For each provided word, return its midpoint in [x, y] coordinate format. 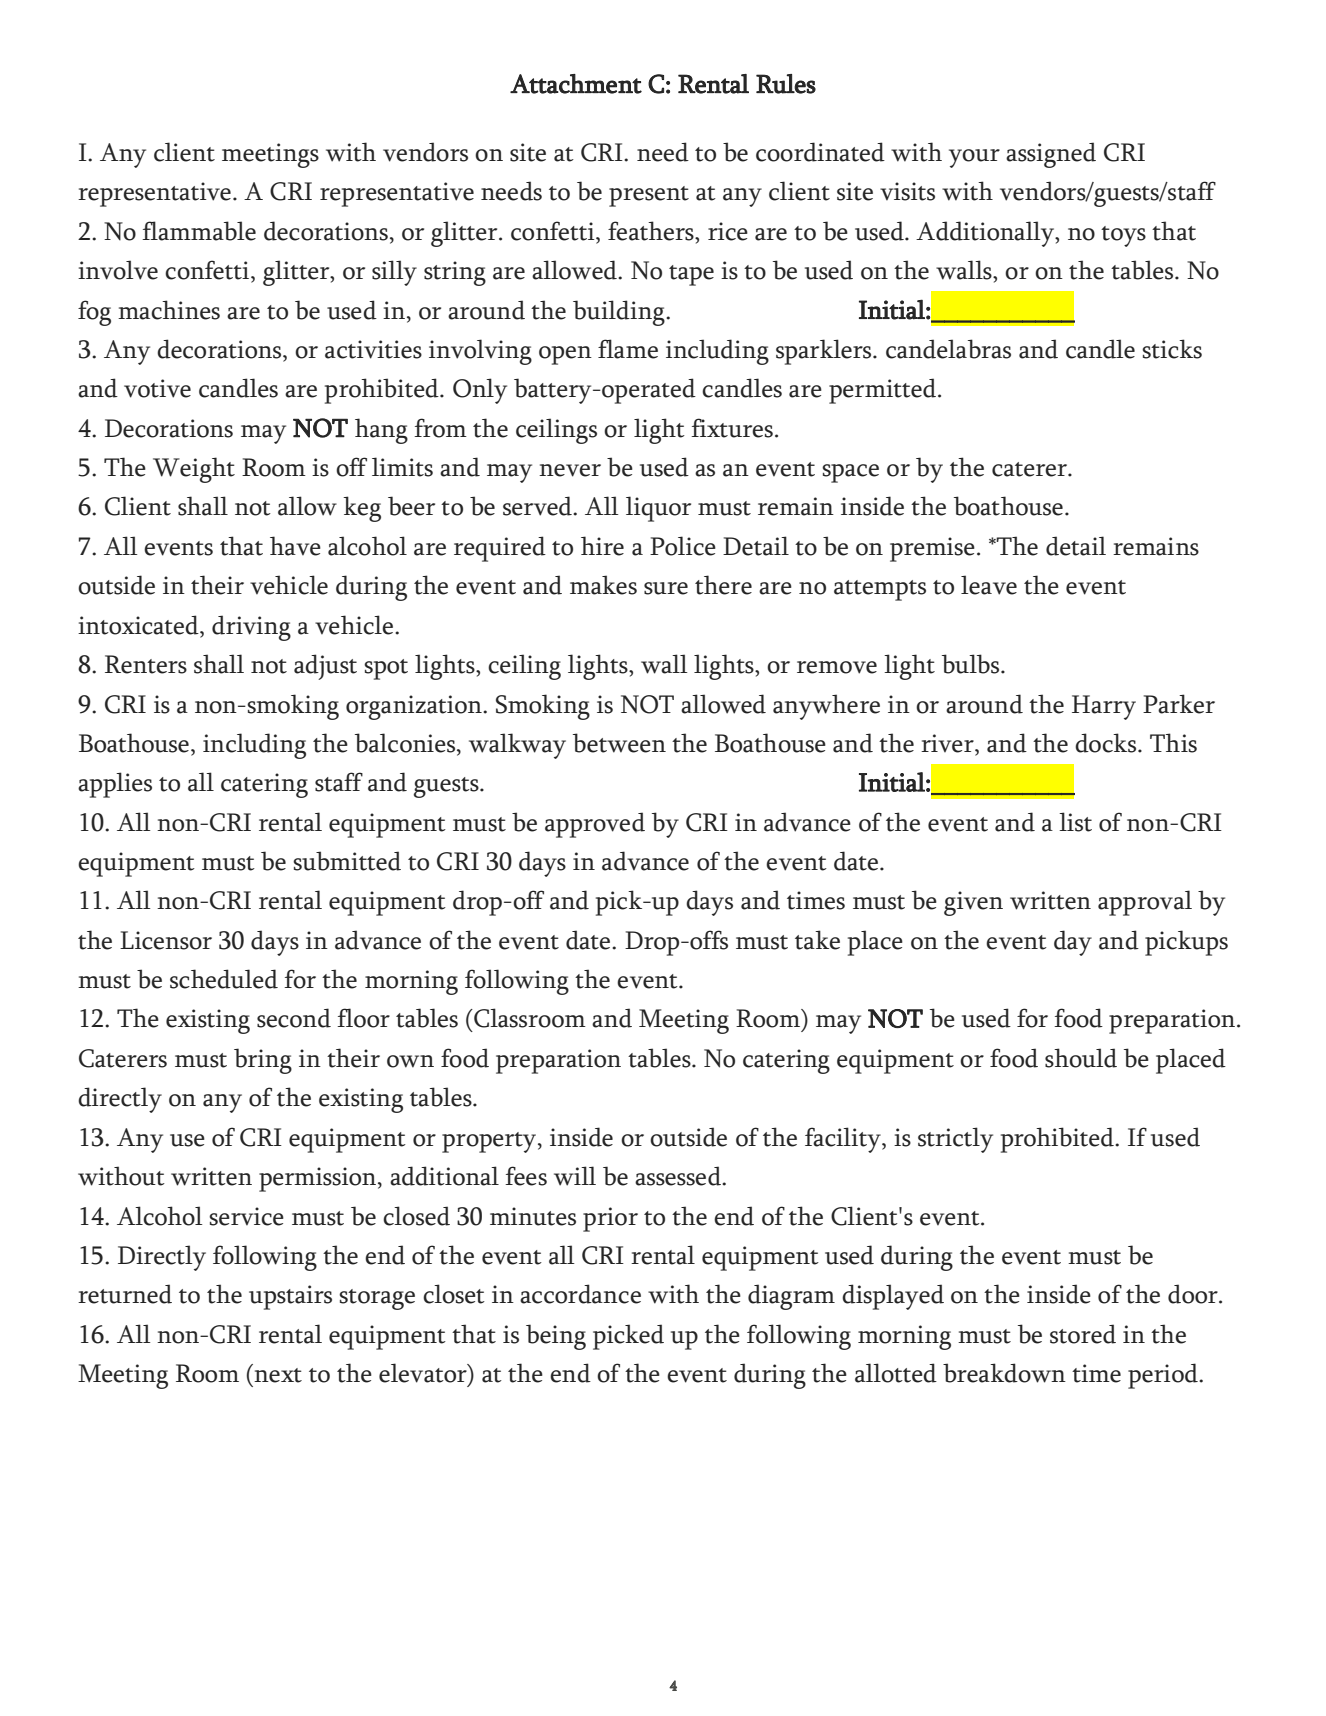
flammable [199, 231]
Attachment [576, 84]
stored [1083, 1334]
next [278, 1375]
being [556, 1337]
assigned [1051, 155]
